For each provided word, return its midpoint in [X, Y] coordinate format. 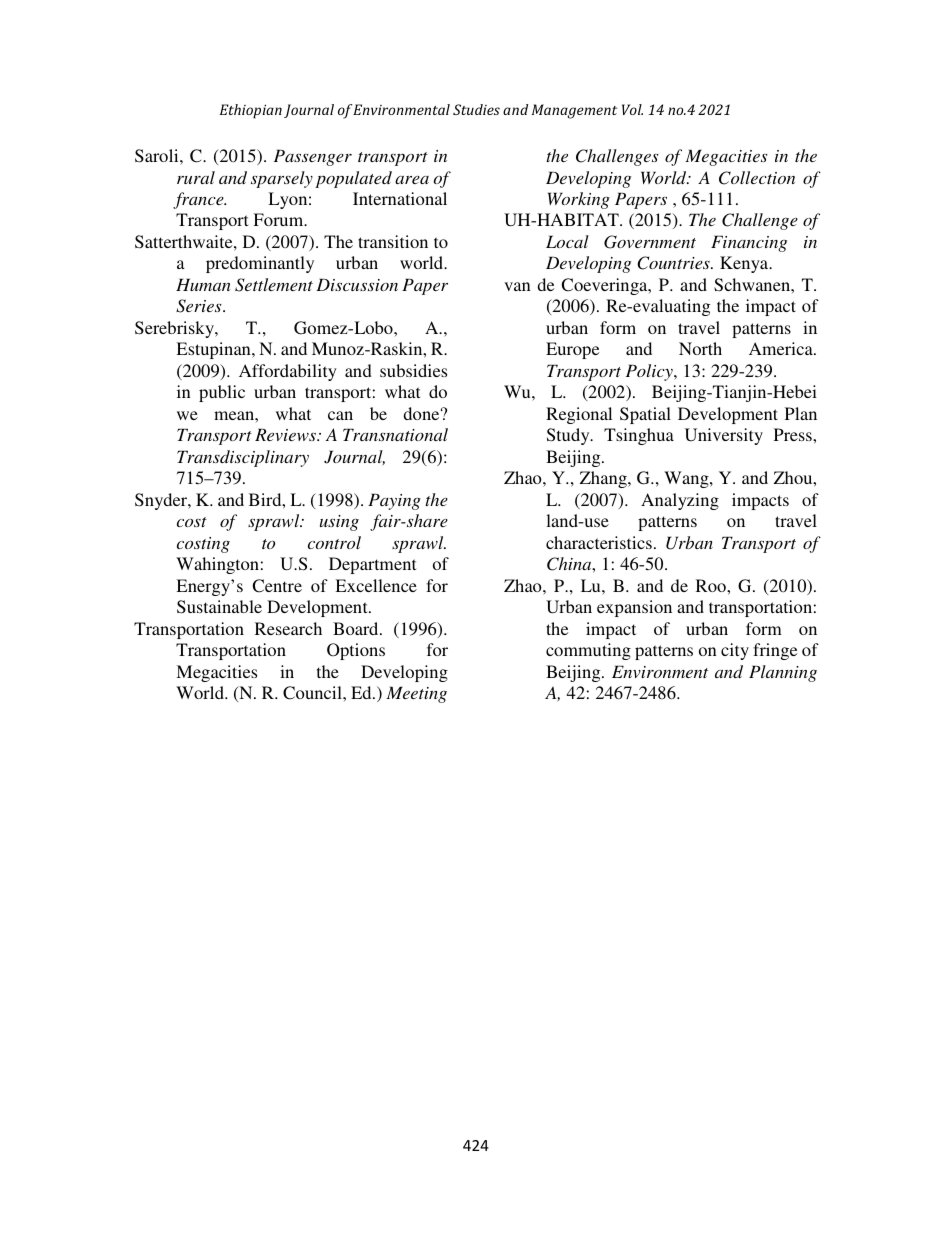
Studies [476, 109]
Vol [632, 109]
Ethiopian [251, 111]
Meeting [416, 694]
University [724, 436]
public [222, 393]
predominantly [260, 264]
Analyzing [680, 501]
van [517, 286]
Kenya [745, 264]
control [334, 542]
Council [313, 693]
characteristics [599, 542]
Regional [579, 415]
